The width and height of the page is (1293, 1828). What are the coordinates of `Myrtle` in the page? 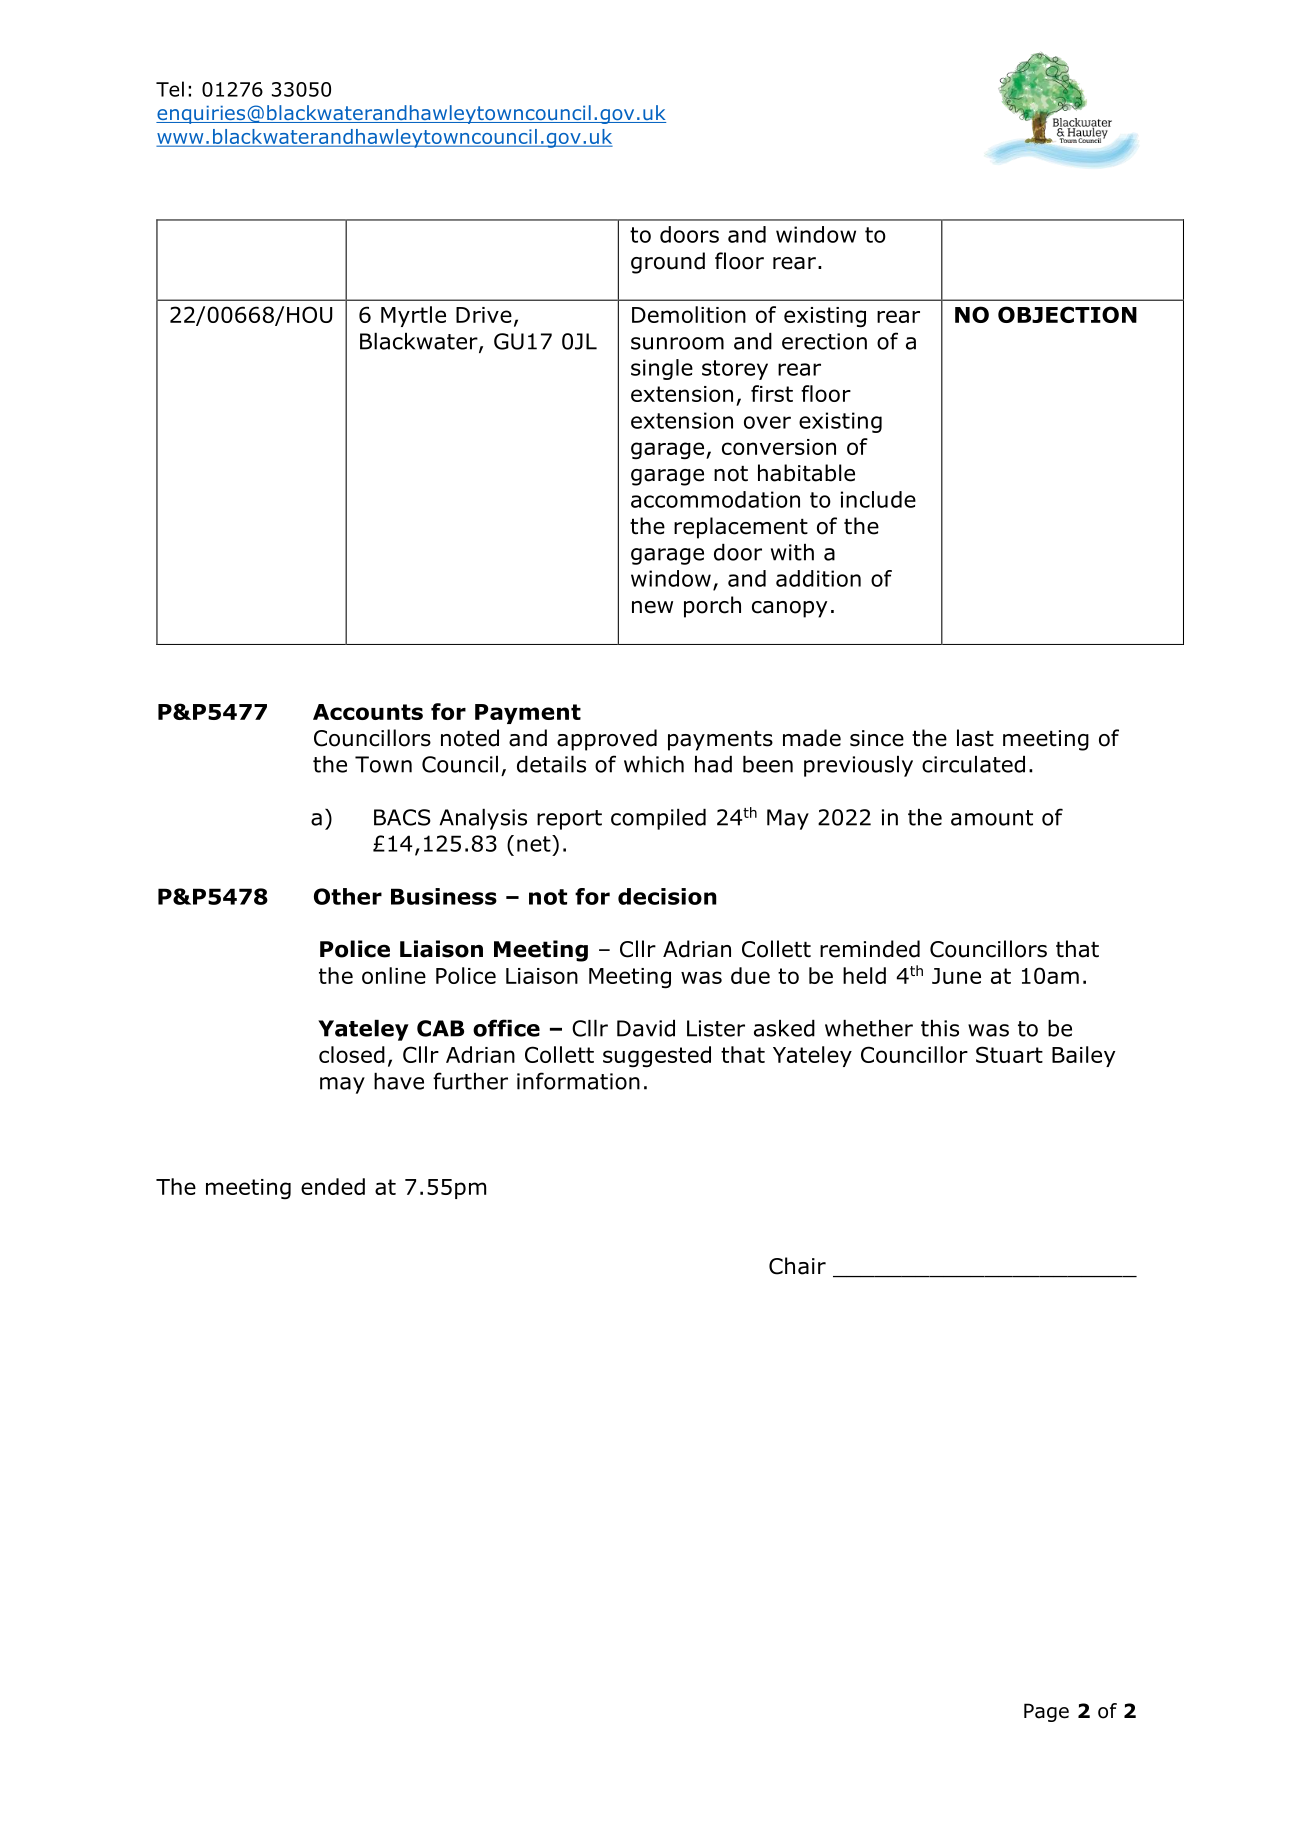 It's located at (413, 316).
